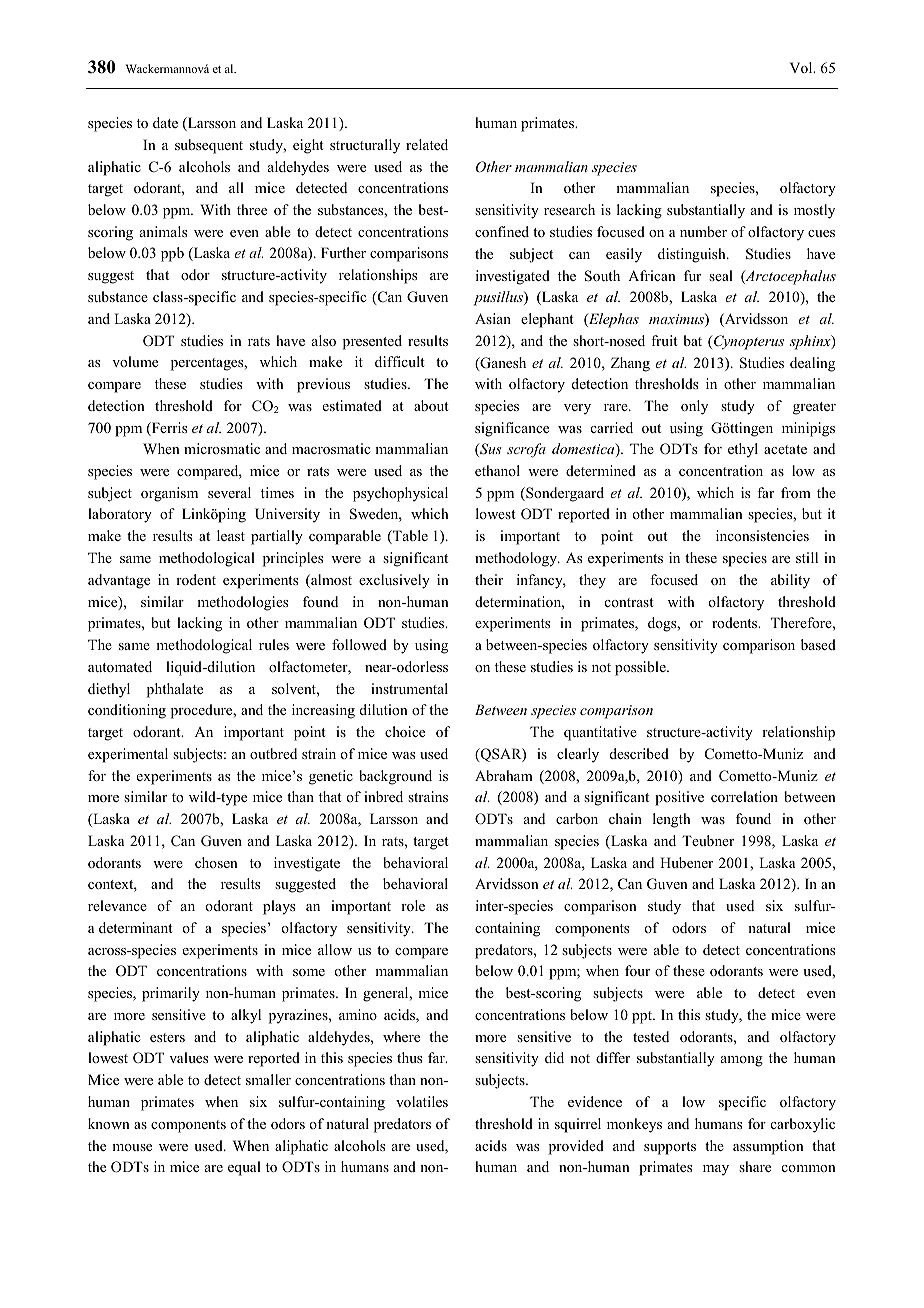 This screenshot has width=924, height=1308. What do you see at coordinates (637, 970) in the screenshot?
I see `four` at bounding box center [637, 970].
